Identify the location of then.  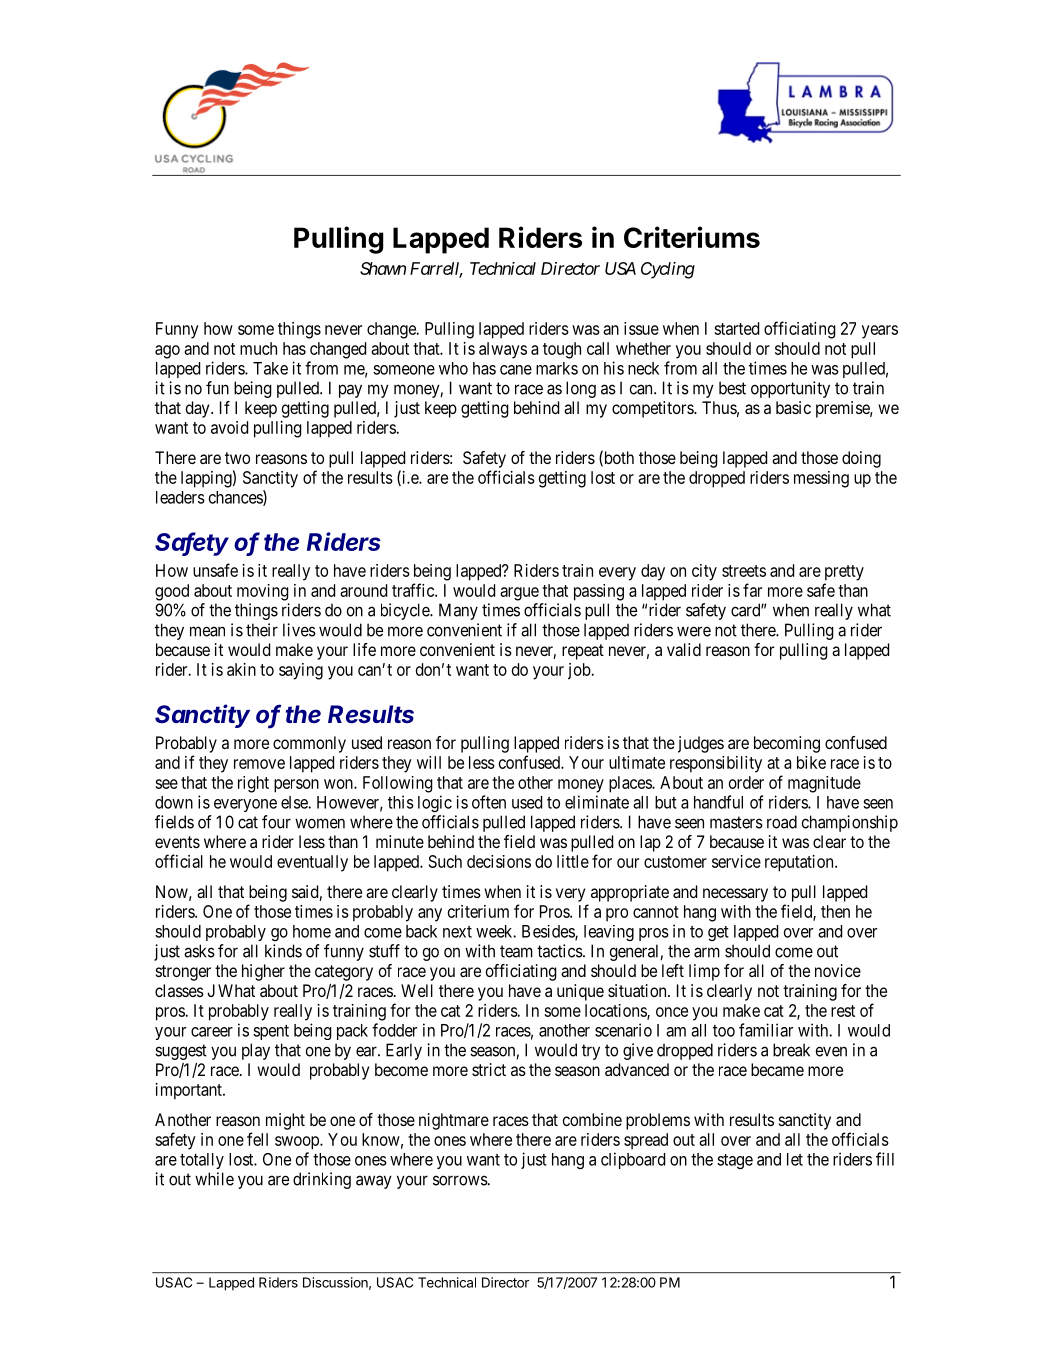
(835, 911).
